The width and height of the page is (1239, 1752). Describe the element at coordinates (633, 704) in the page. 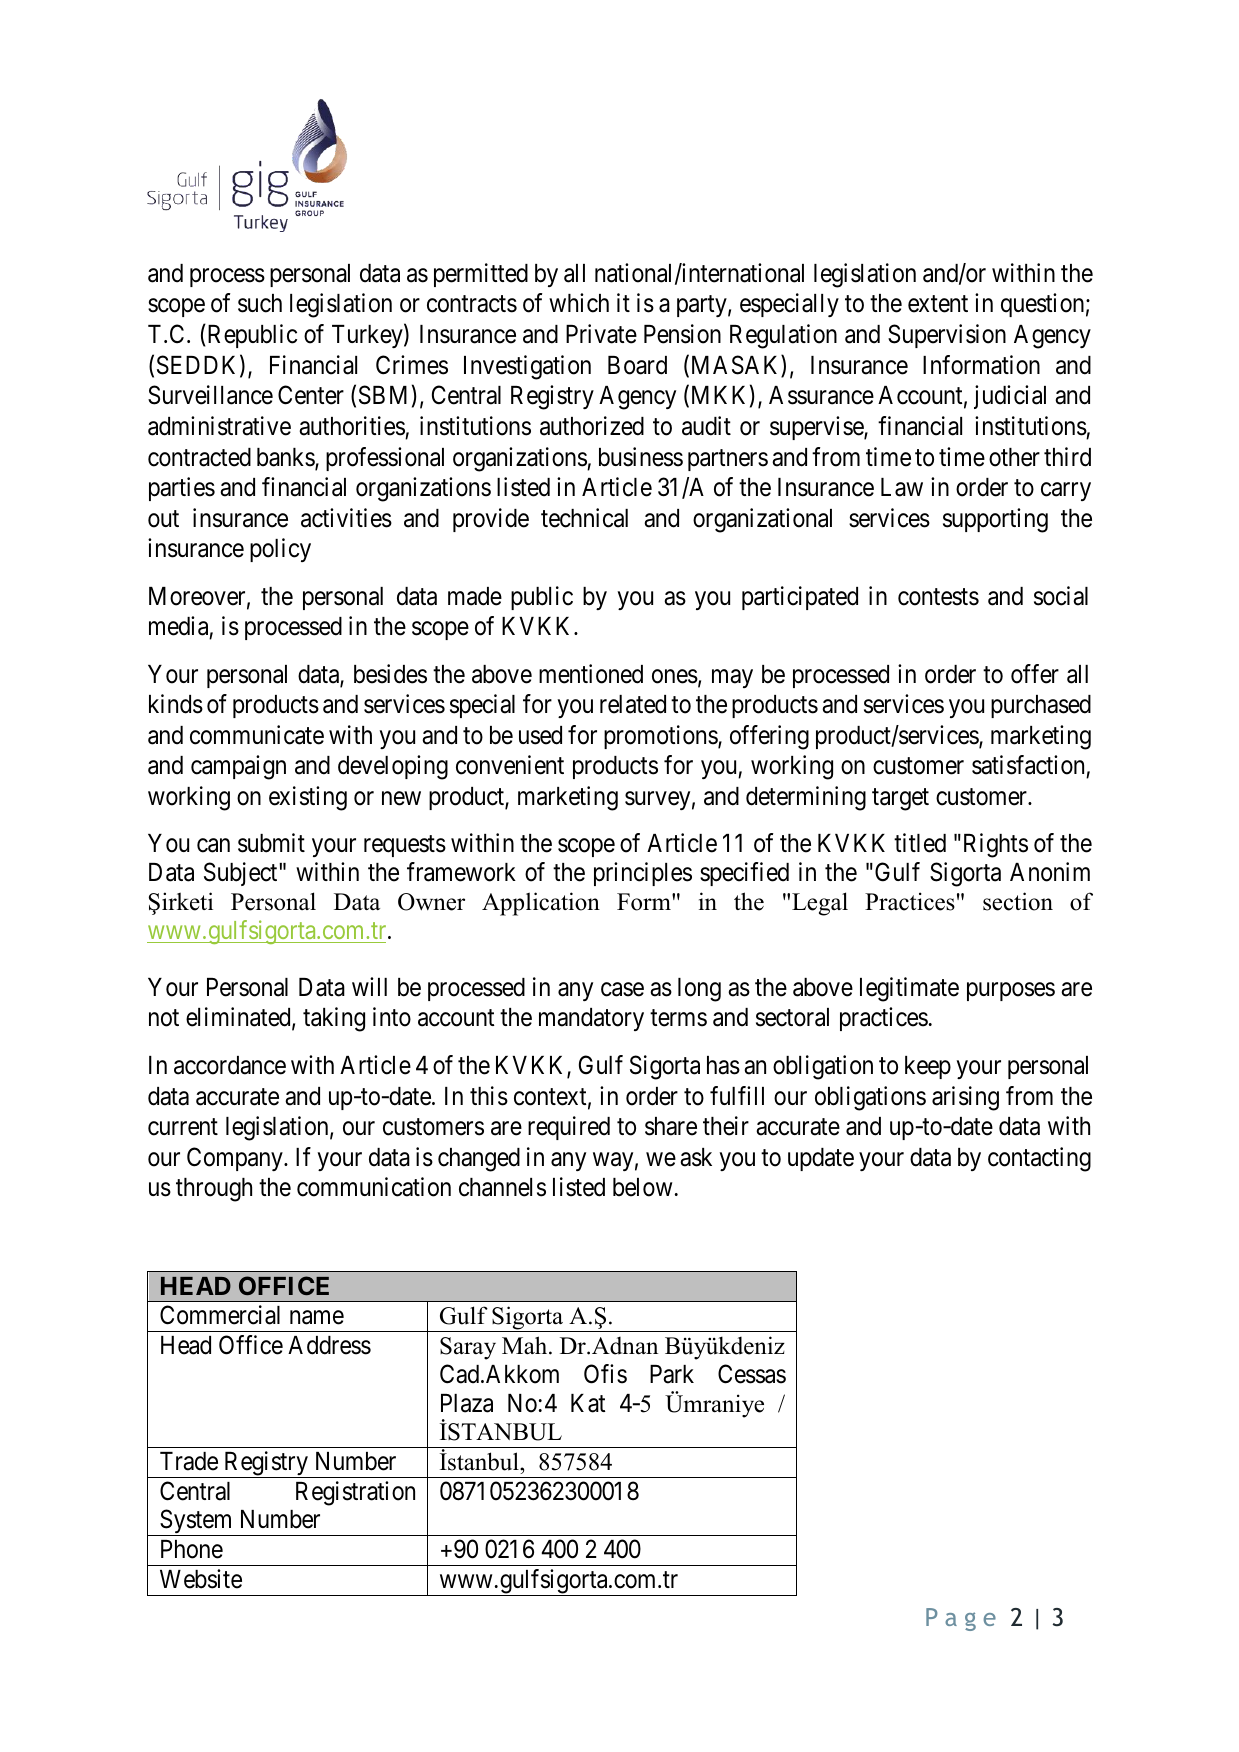

I see `related` at that location.
